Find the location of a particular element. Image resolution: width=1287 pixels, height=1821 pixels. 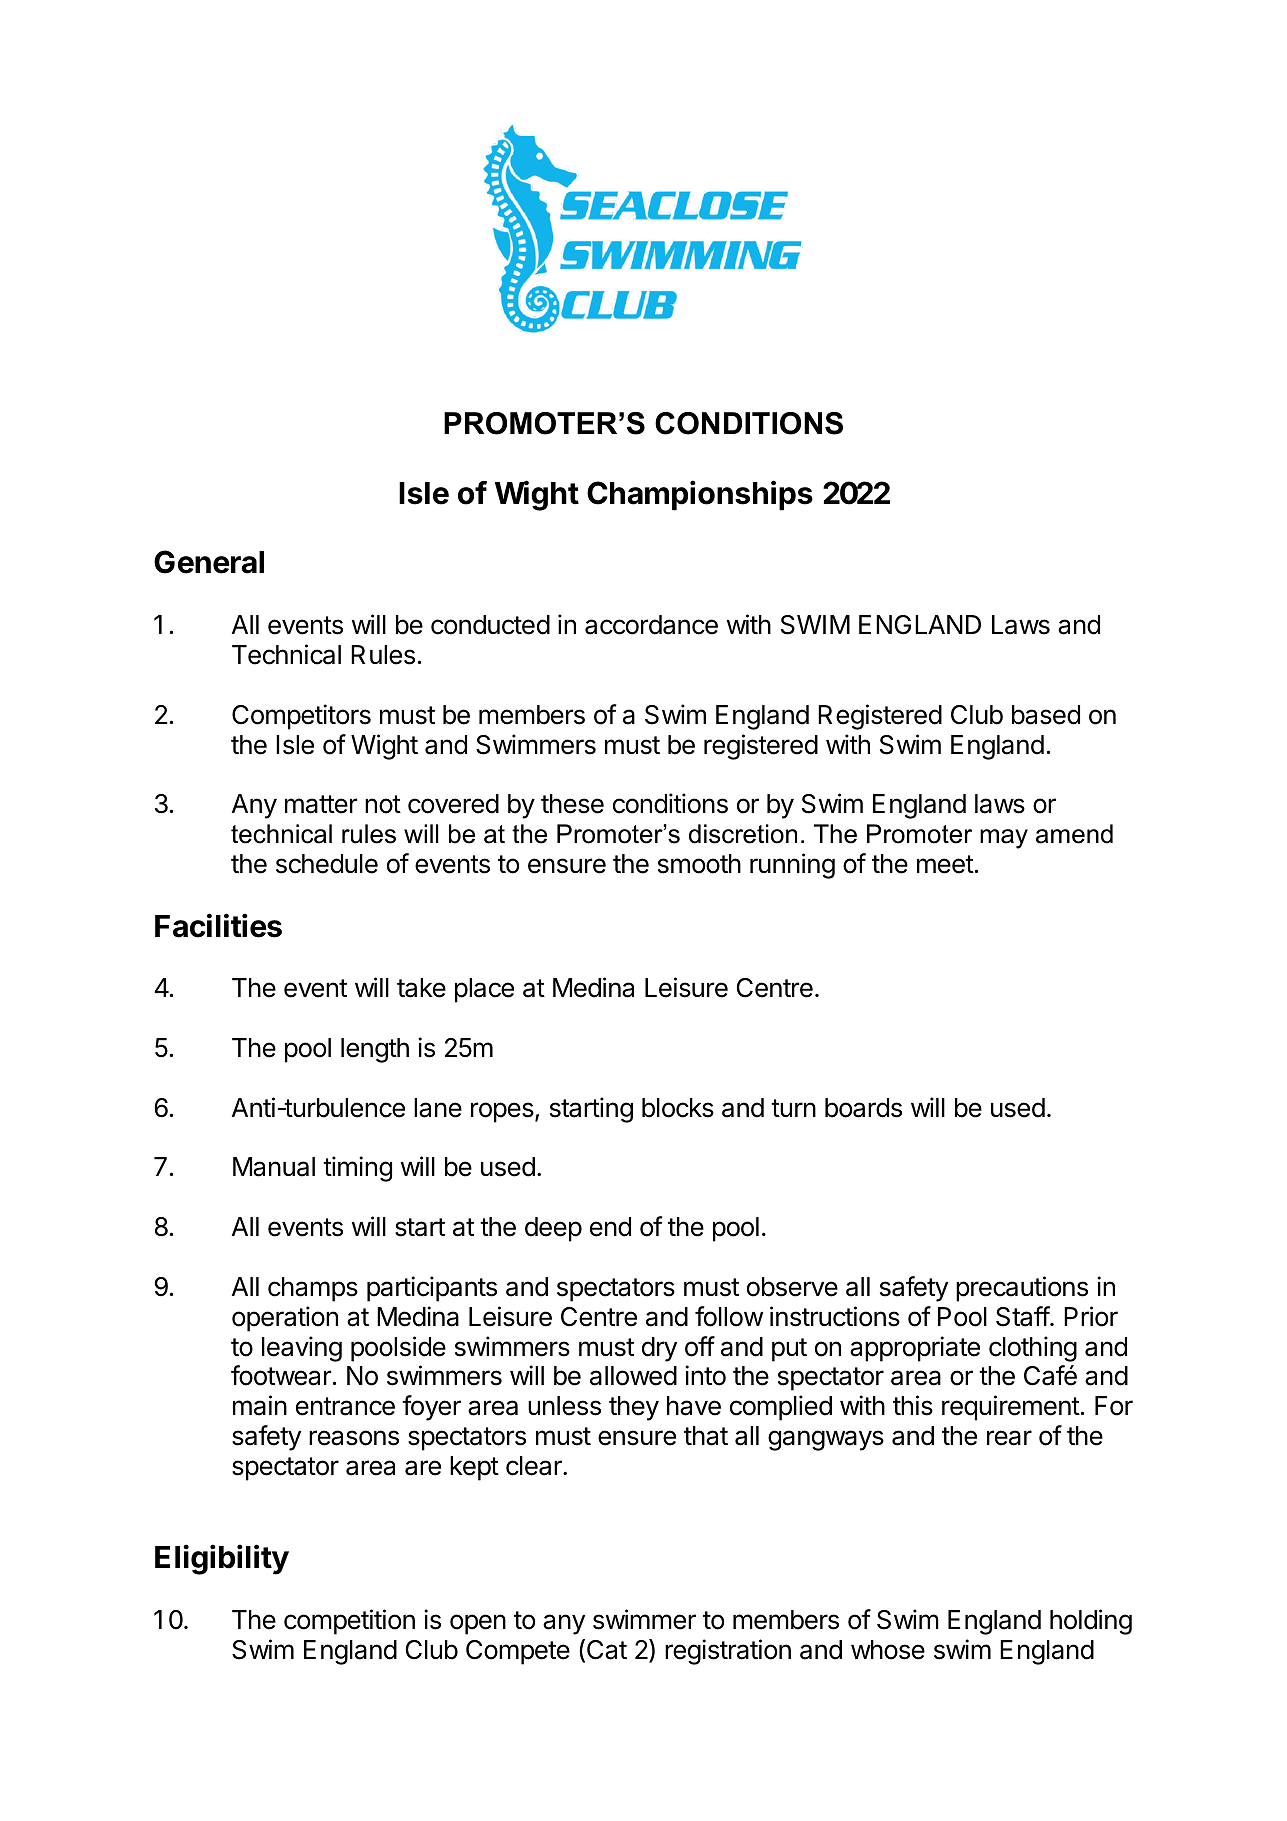

based is located at coordinates (1046, 715).
